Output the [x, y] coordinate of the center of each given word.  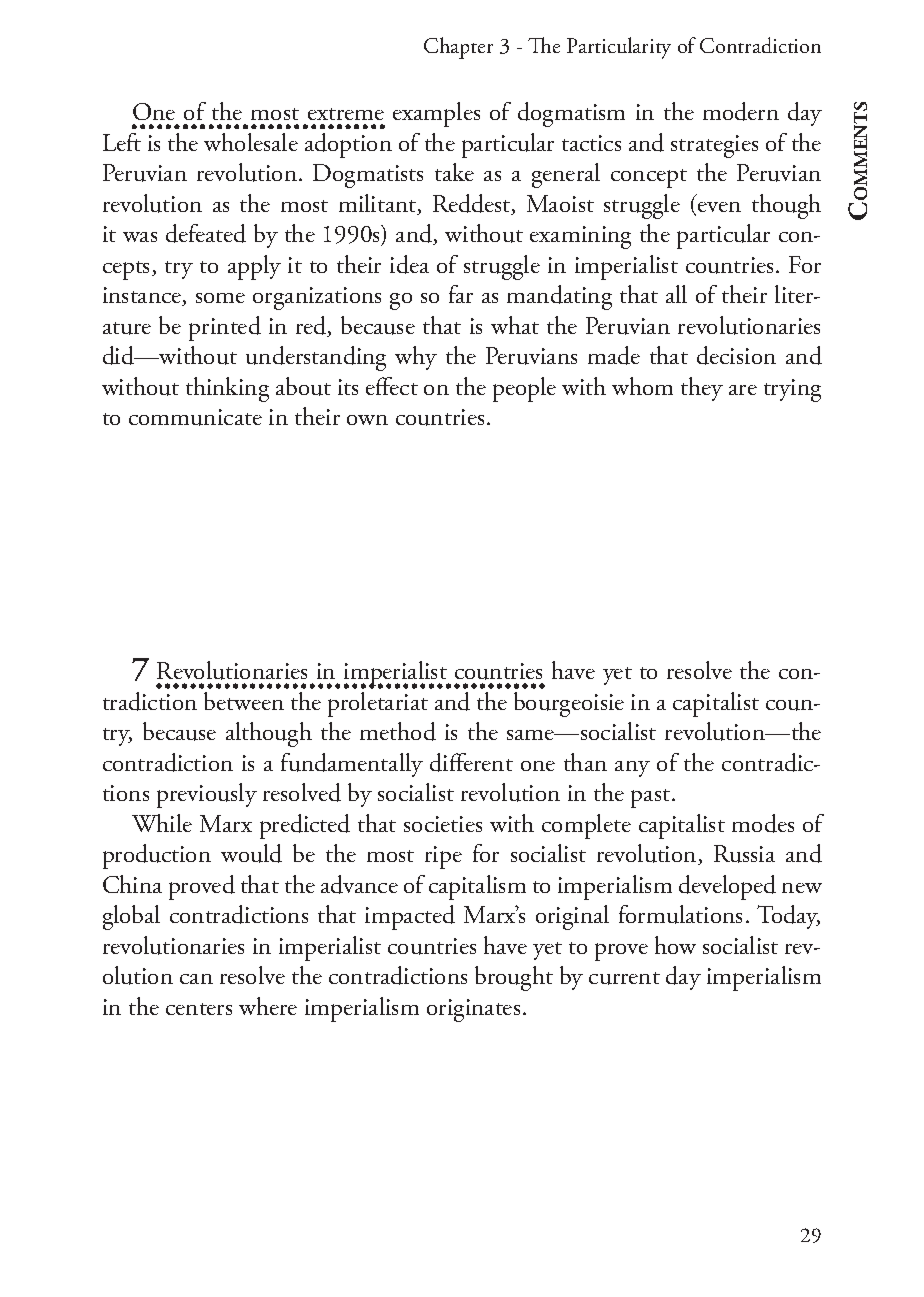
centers [199, 1009]
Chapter [458, 48]
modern [741, 111]
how [675, 945]
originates [473, 1010]
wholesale [251, 142]
